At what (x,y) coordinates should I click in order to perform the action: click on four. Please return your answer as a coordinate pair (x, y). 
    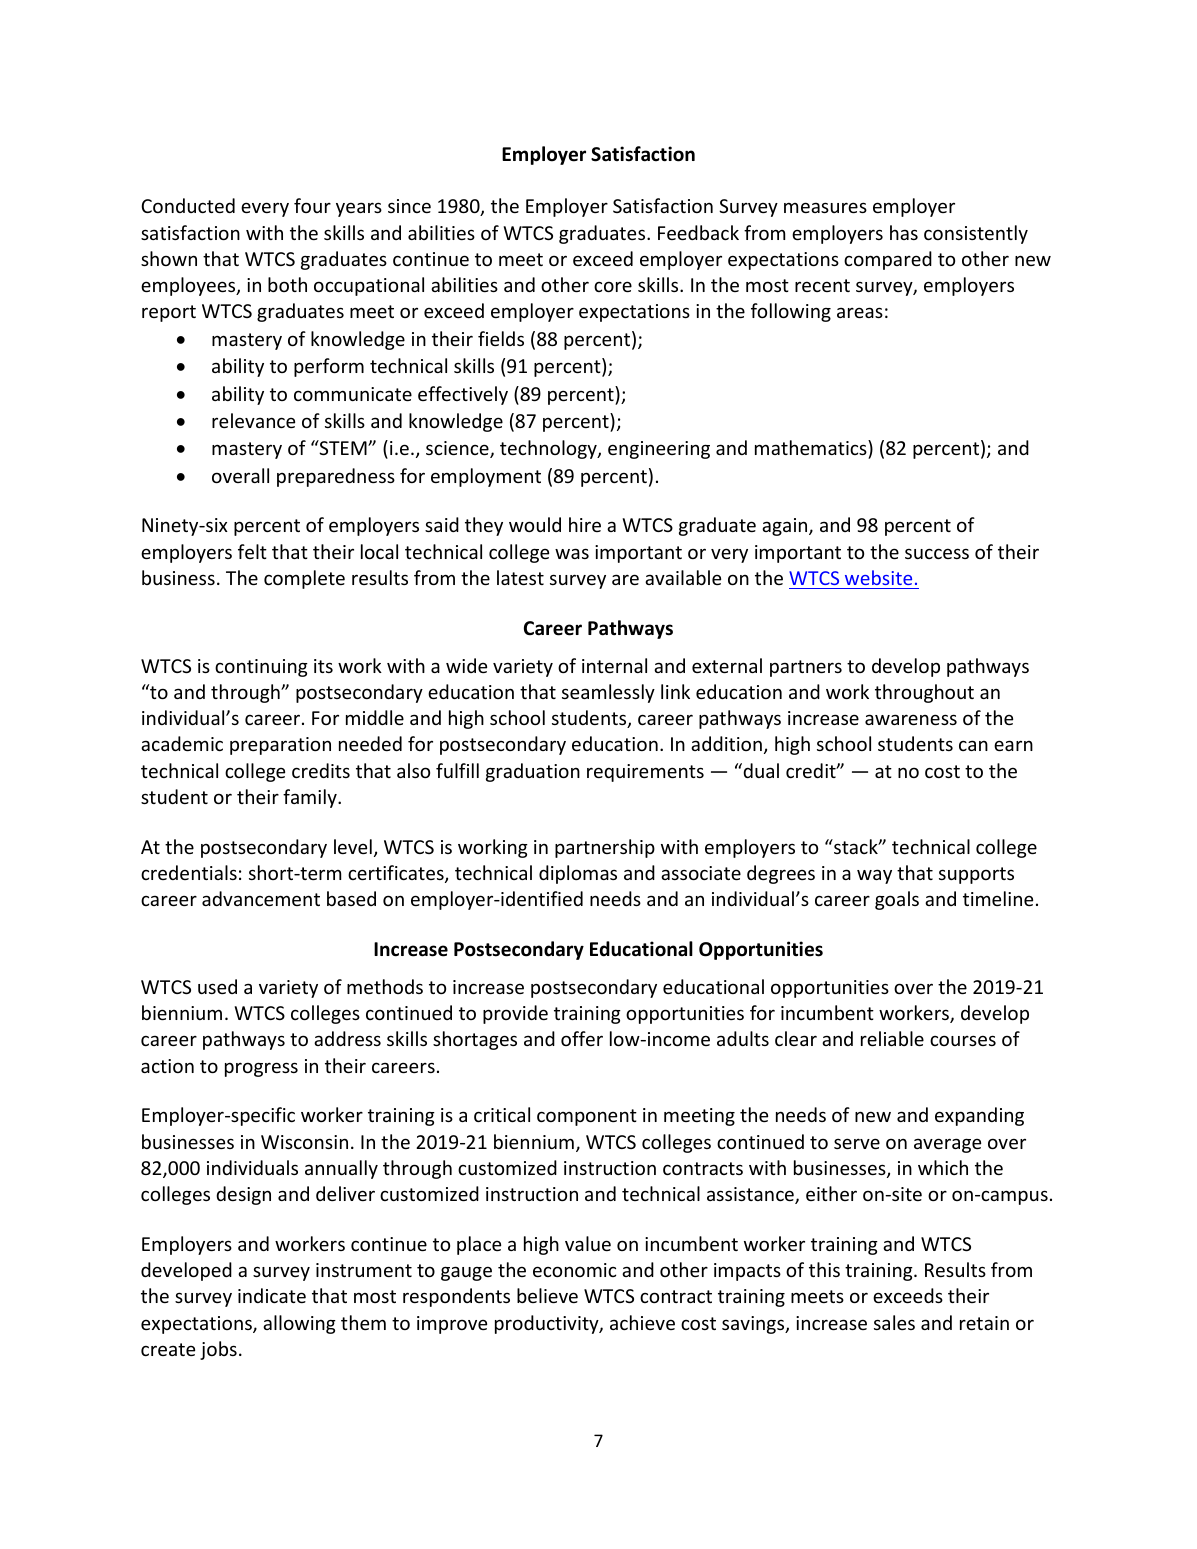
    Looking at the image, I should click on (312, 205).
